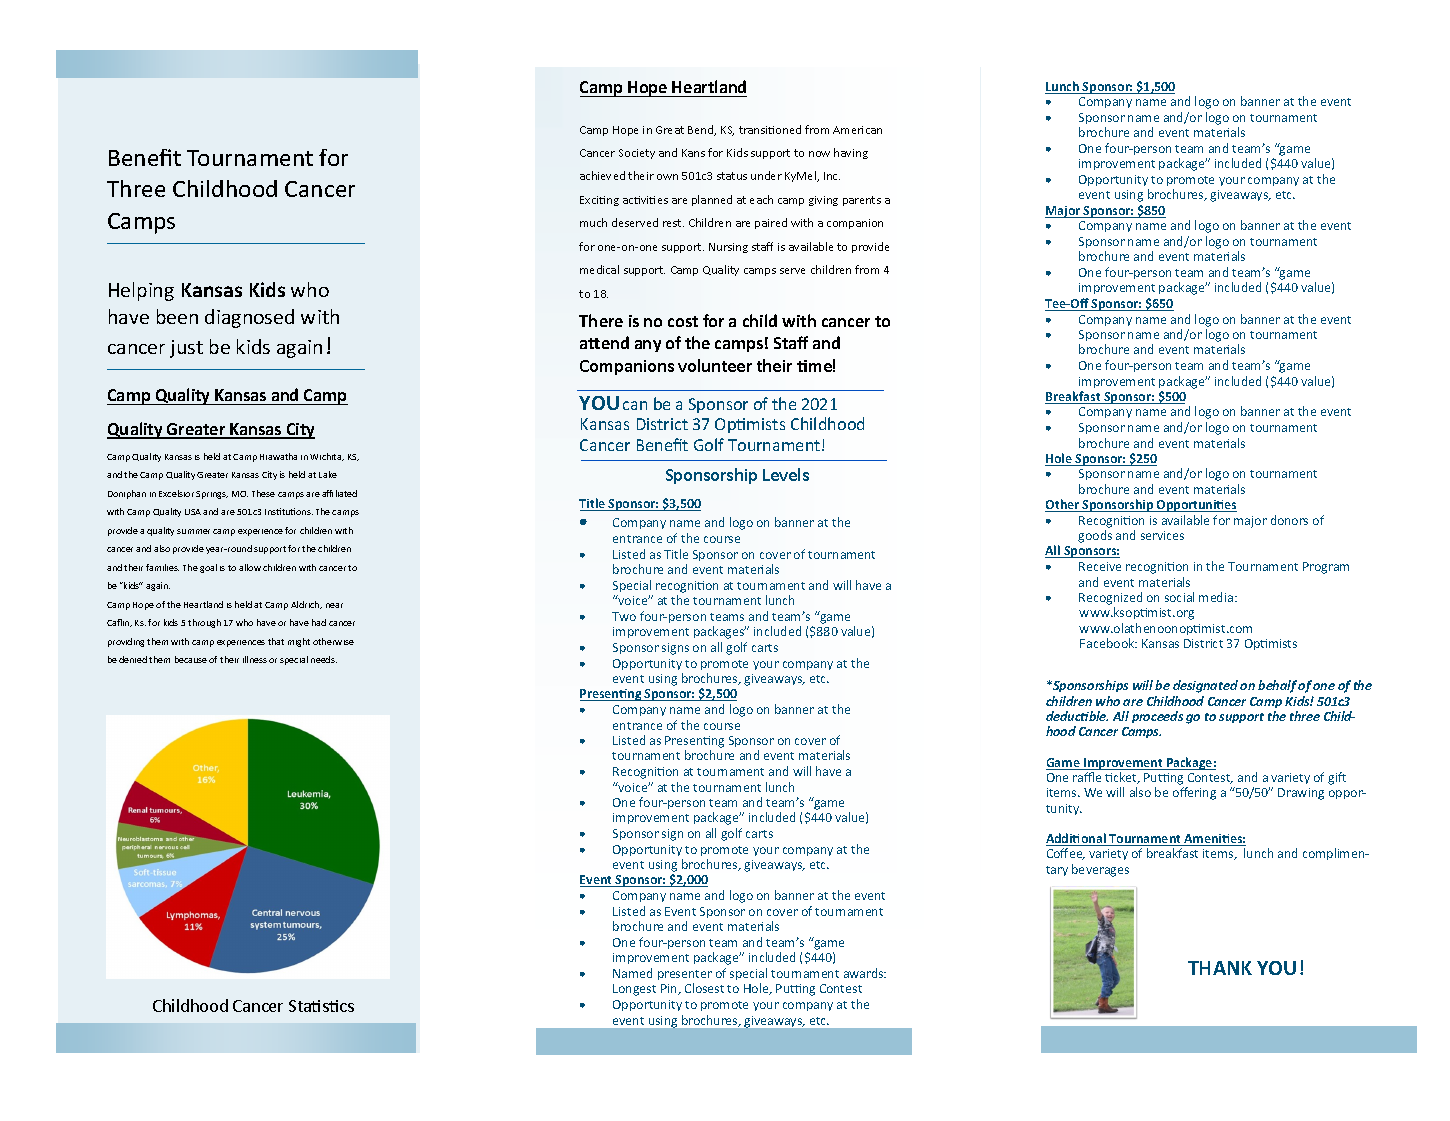  Describe the element at coordinates (276, 641) in the image. I see `that` at that location.
